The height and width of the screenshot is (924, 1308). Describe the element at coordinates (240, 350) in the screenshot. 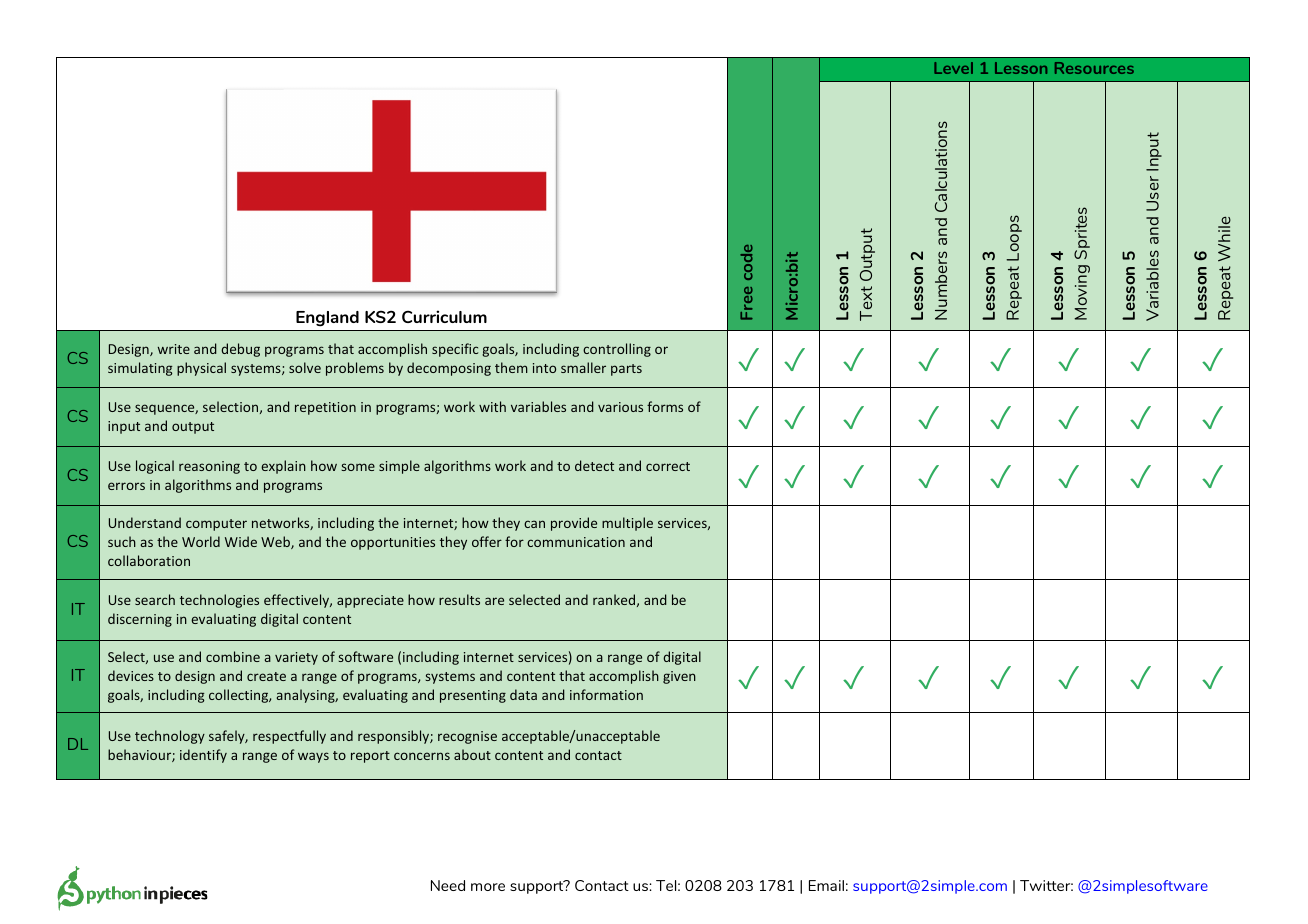

I see `debug` at that location.
